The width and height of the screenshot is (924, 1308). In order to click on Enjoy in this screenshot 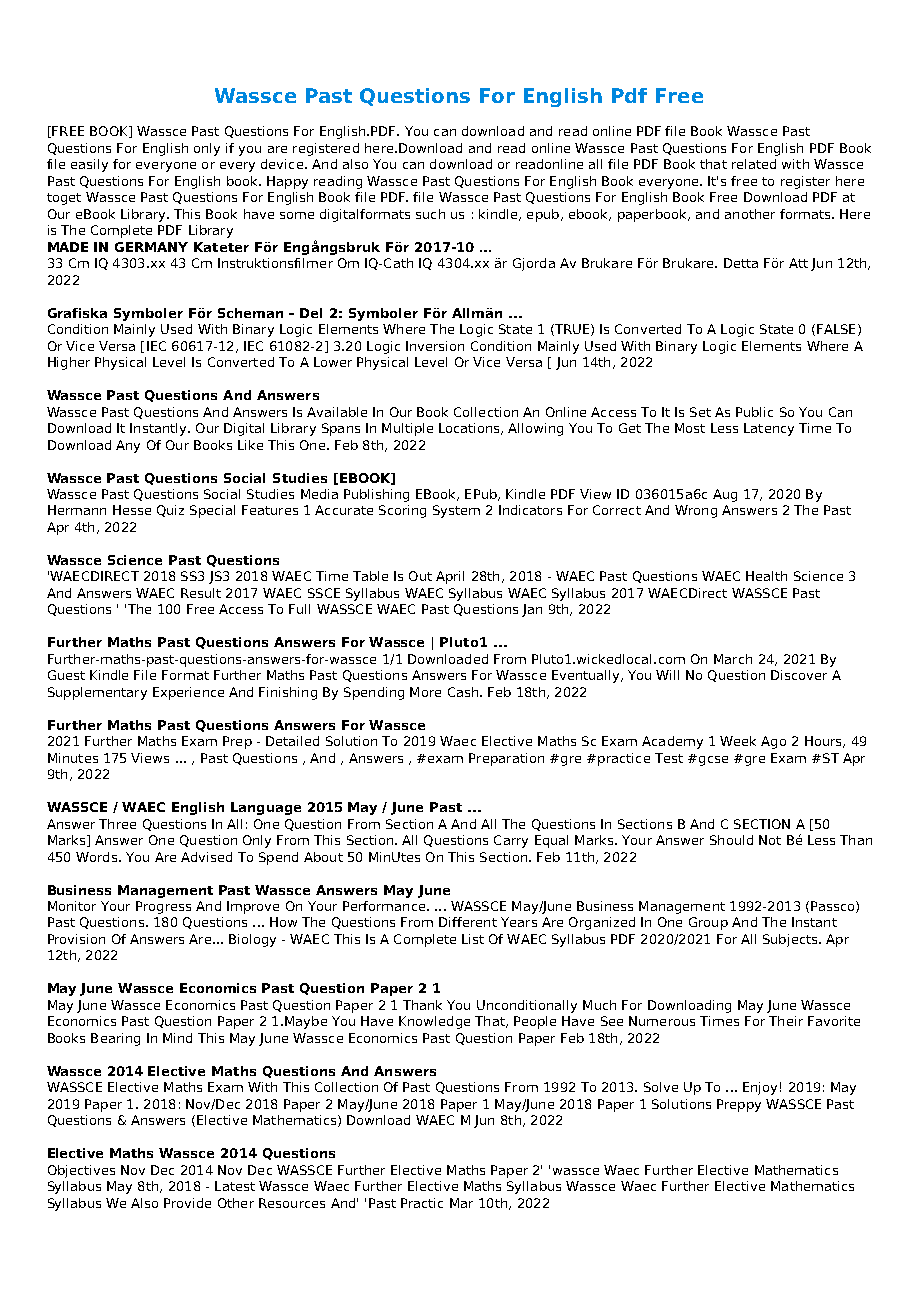, I will do `click(760, 1088)`.
